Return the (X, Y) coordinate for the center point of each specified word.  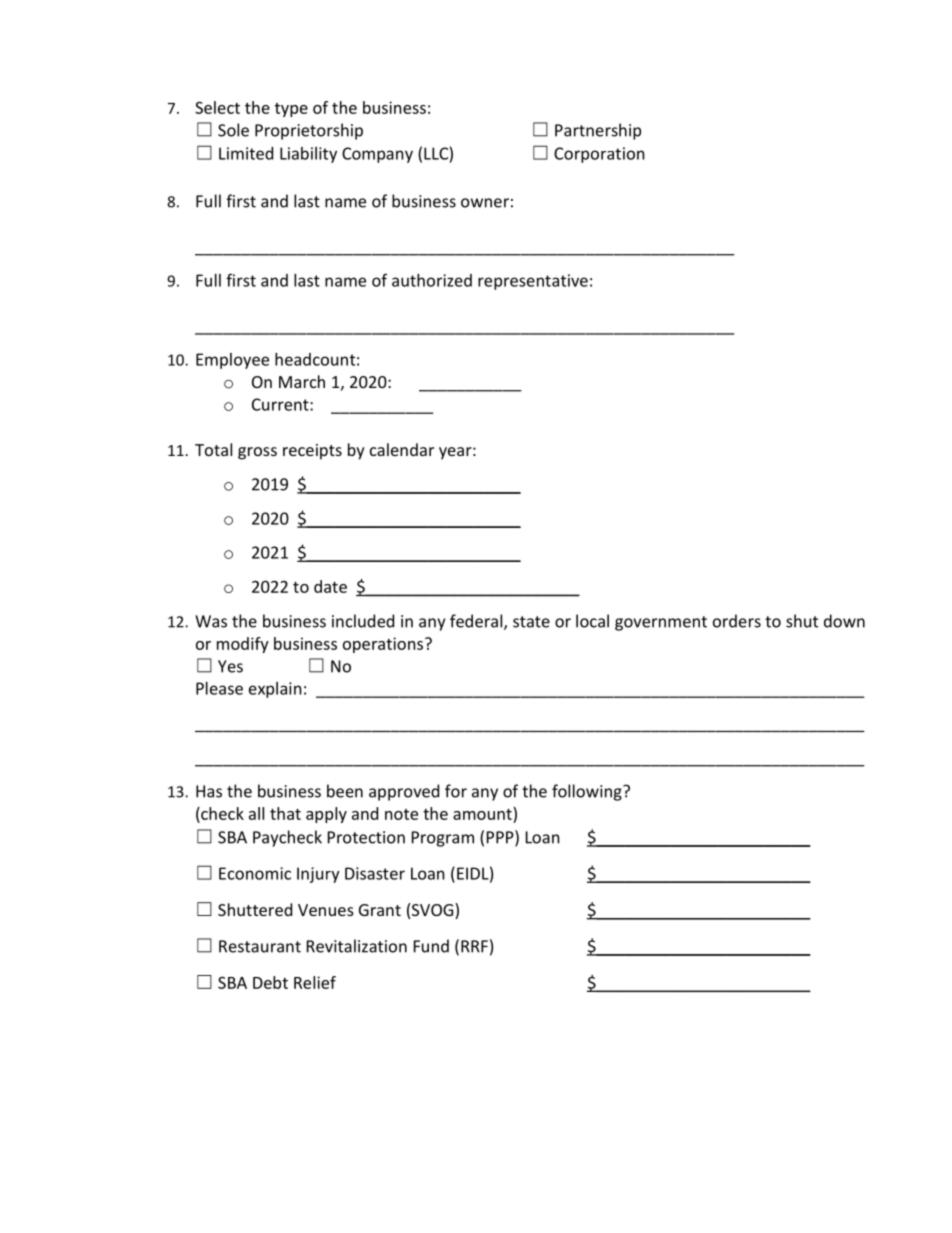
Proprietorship (309, 131)
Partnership (598, 131)
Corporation (599, 155)
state (531, 622)
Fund (431, 946)
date (330, 586)
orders (737, 621)
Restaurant (260, 946)
